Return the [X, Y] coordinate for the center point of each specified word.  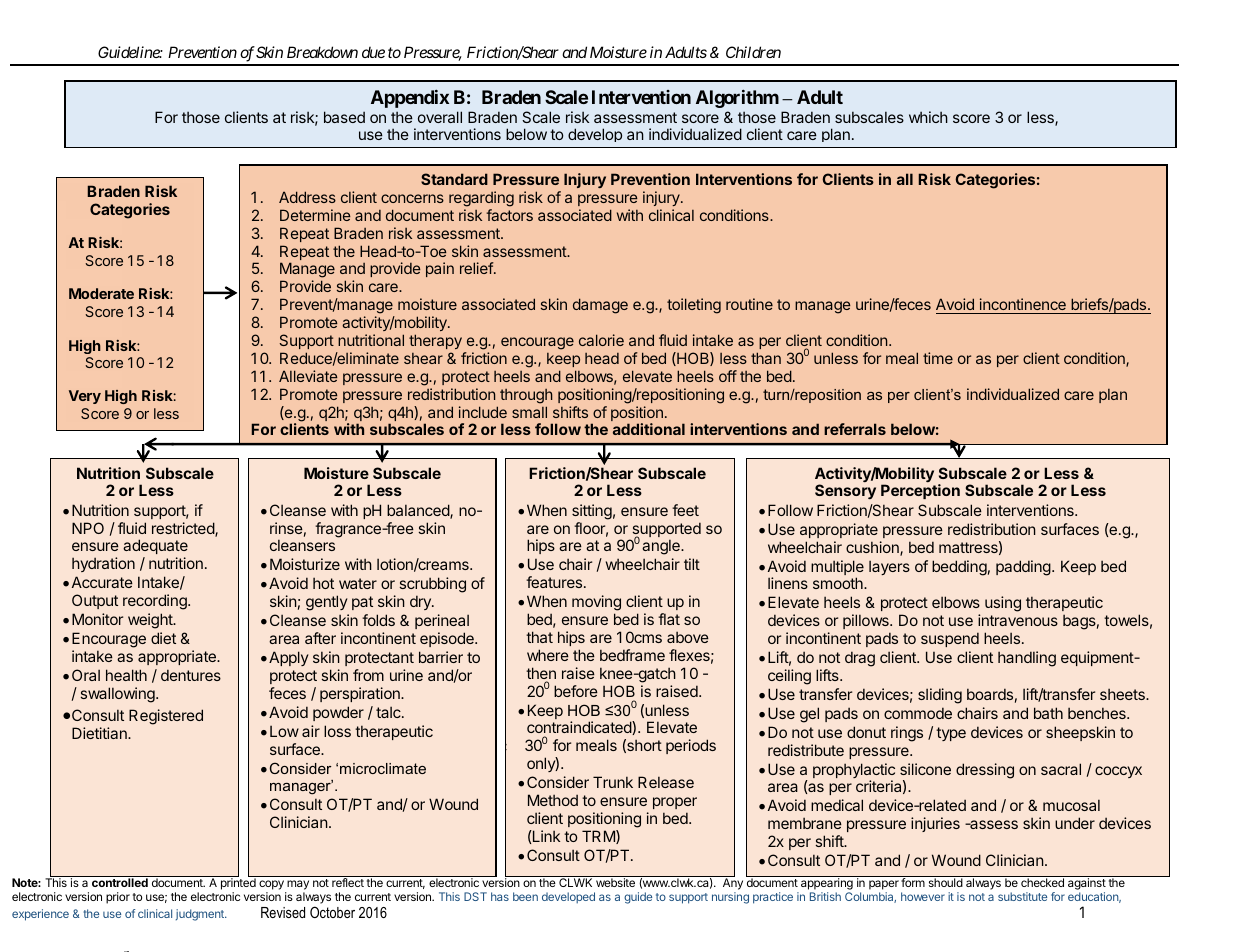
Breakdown [322, 52]
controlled [120, 882]
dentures [191, 675]
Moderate [101, 293]
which [928, 117]
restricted [184, 529]
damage [600, 306]
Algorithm [737, 98]
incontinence [1023, 306]
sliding [940, 696]
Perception [920, 491]
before [576, 691]
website [615, 882]
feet [685, 510]
